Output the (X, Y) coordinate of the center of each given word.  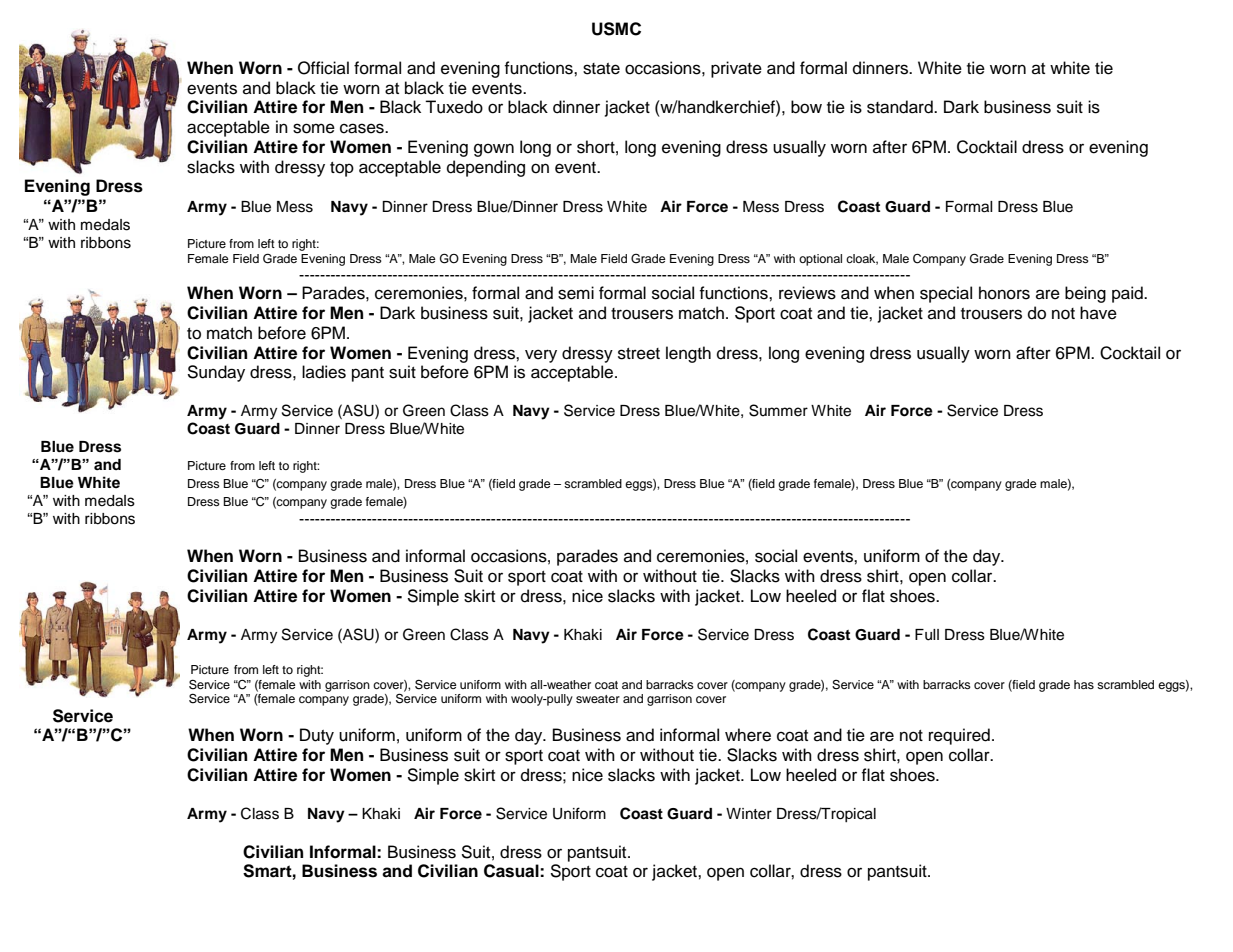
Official (323, 68)
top (342, 169)
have (1098, 313)
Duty (317, 736)
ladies (324, 372)
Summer (778, 410)
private (736, 69)
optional (820, 260)
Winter (749, 814)
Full (927, 635)
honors (1004, 293)
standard (901, 107)
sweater (598, 699)
